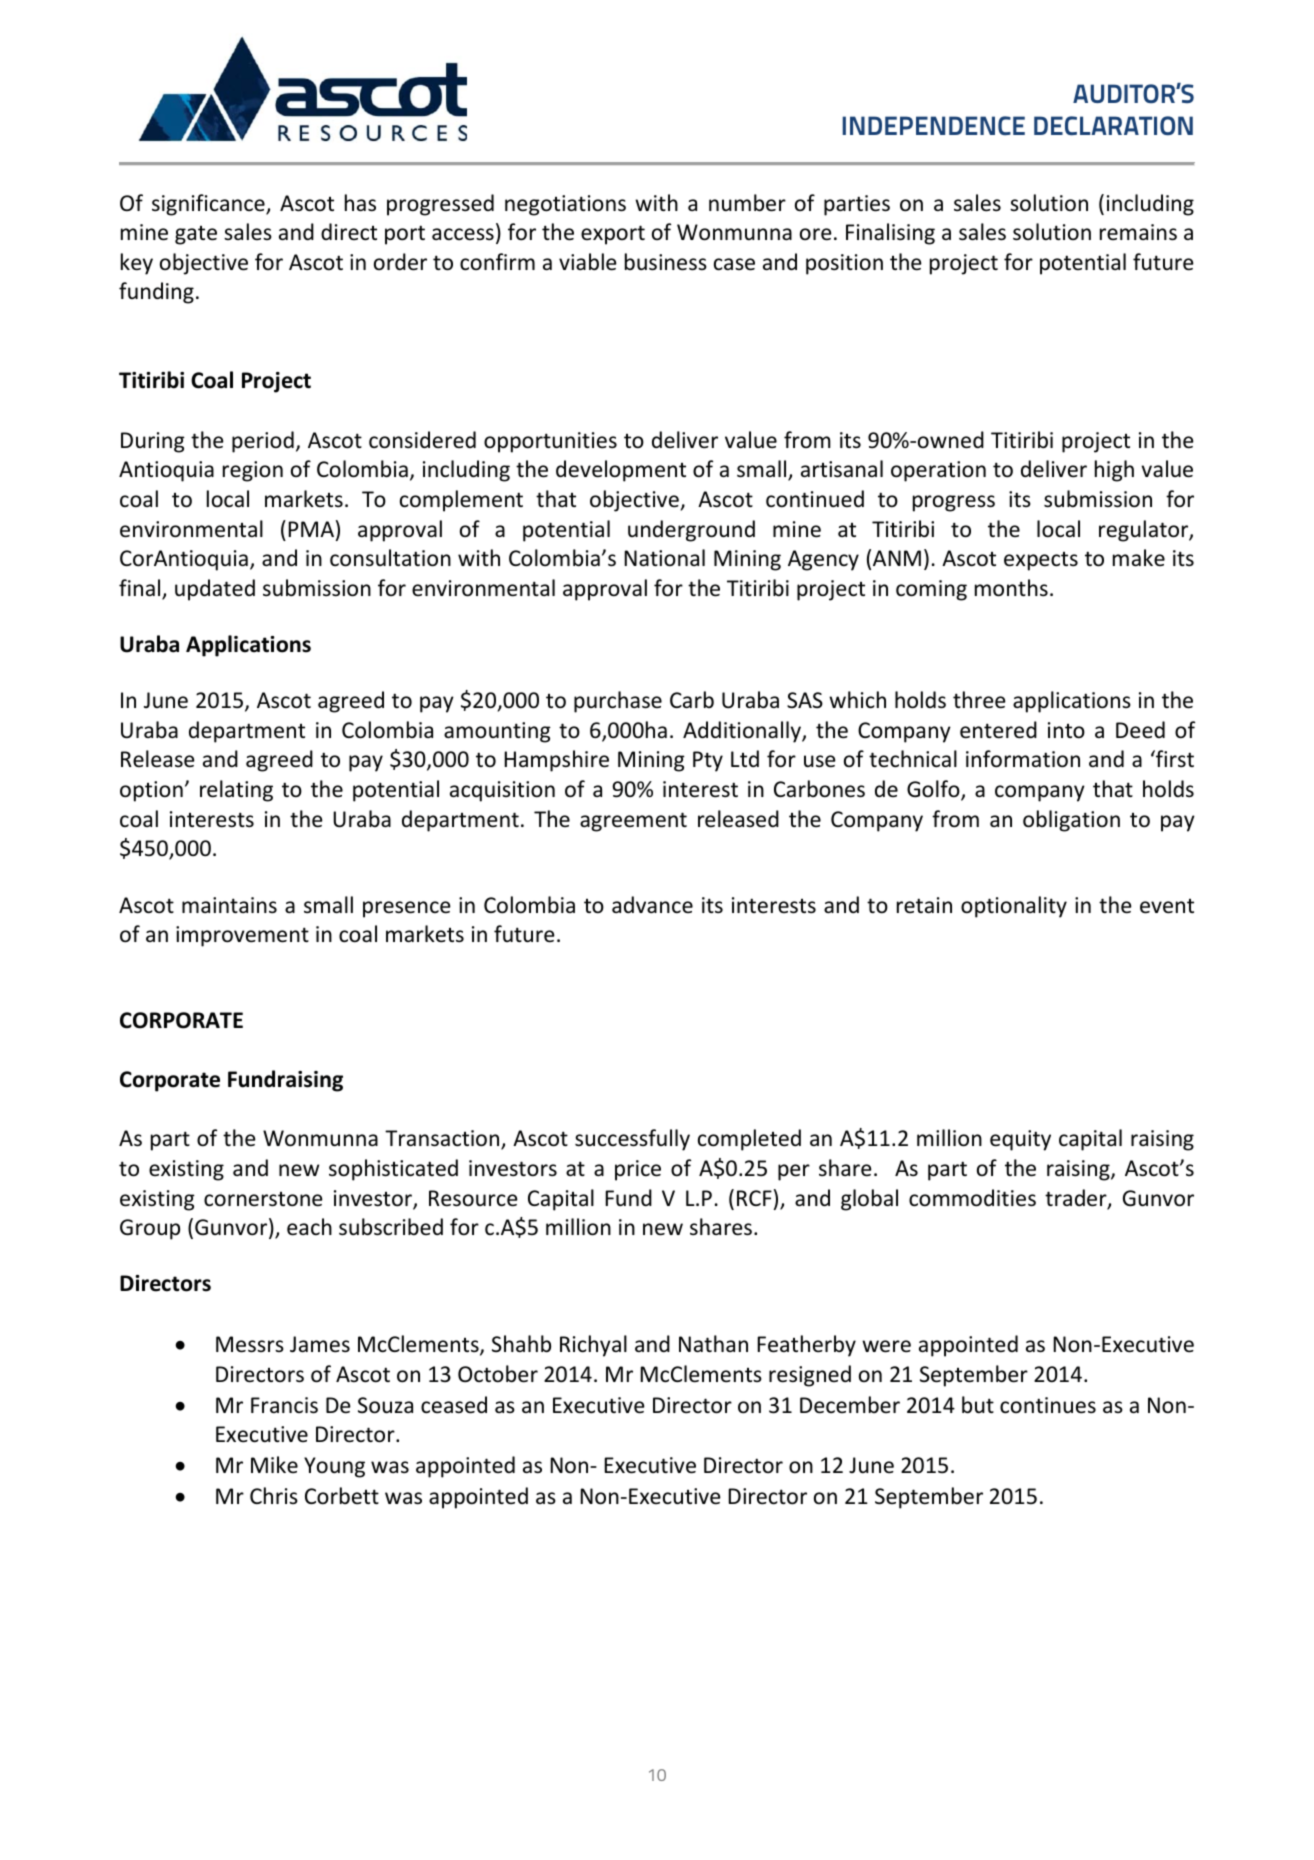  Describe the element at coordinates (1113, 126) in the page. I see `DECLARATION` at that location.
